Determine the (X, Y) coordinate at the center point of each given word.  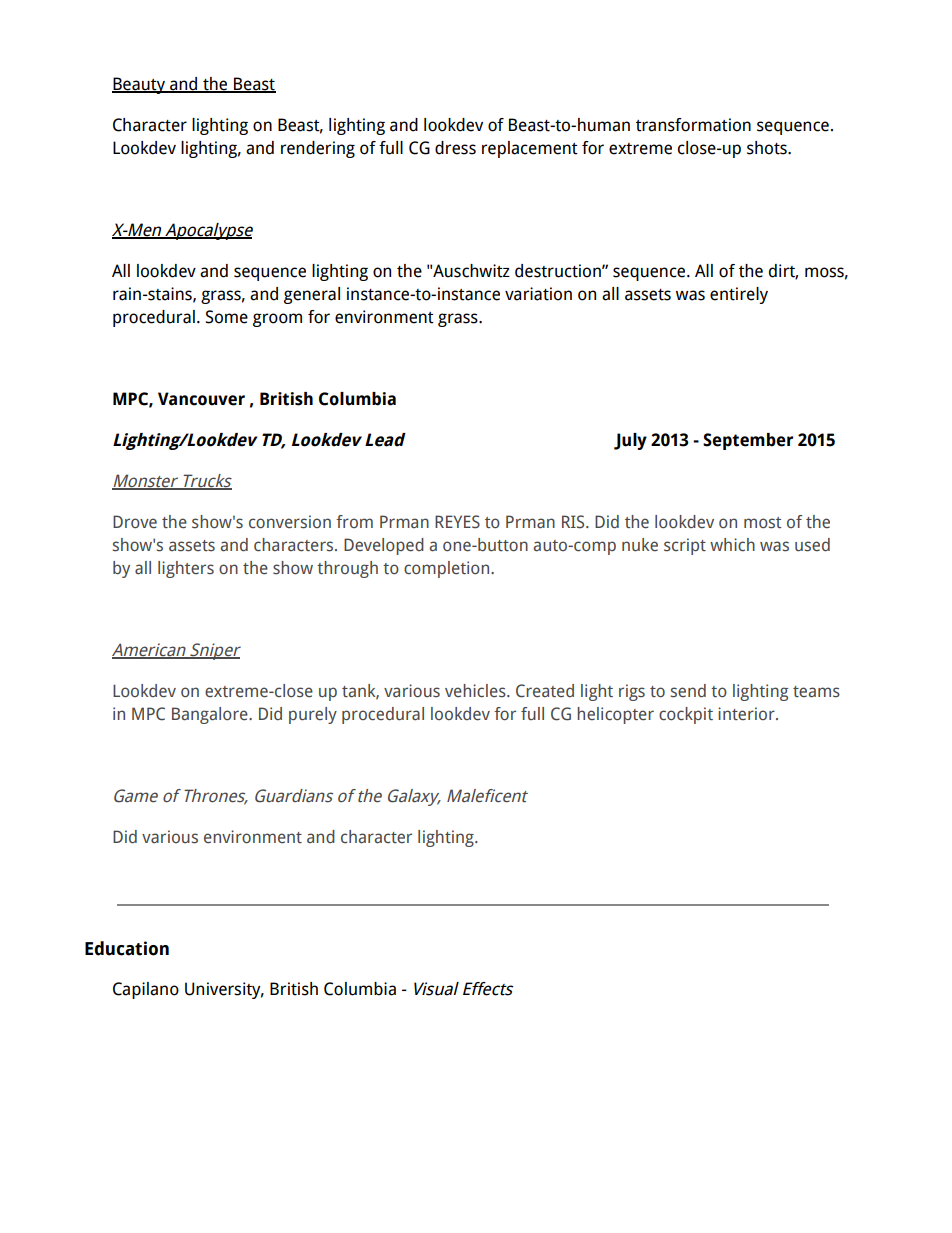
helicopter (615, 715)
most (762, 523)
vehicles (476, 691)
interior (747, 714)
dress (455, 148)
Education (127, 948)
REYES (457, 522)
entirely (739, 295)
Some (227, 317)
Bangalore (211, 715)
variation (538, 294)
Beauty (139, 85)
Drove (135, 522)
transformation (693, 125)
